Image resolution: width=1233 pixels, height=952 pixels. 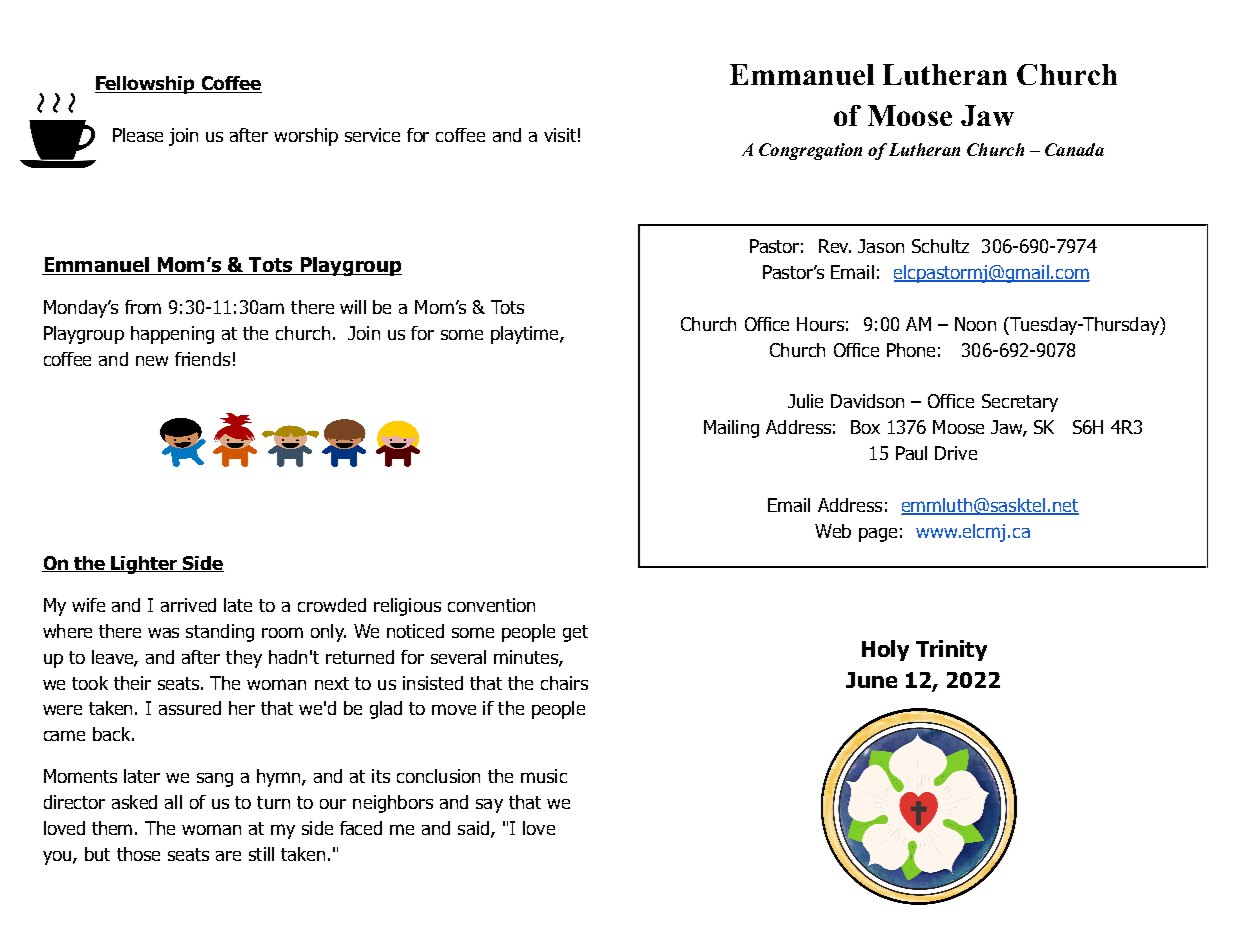 I want to click on those, so click(x=138, y=854).
